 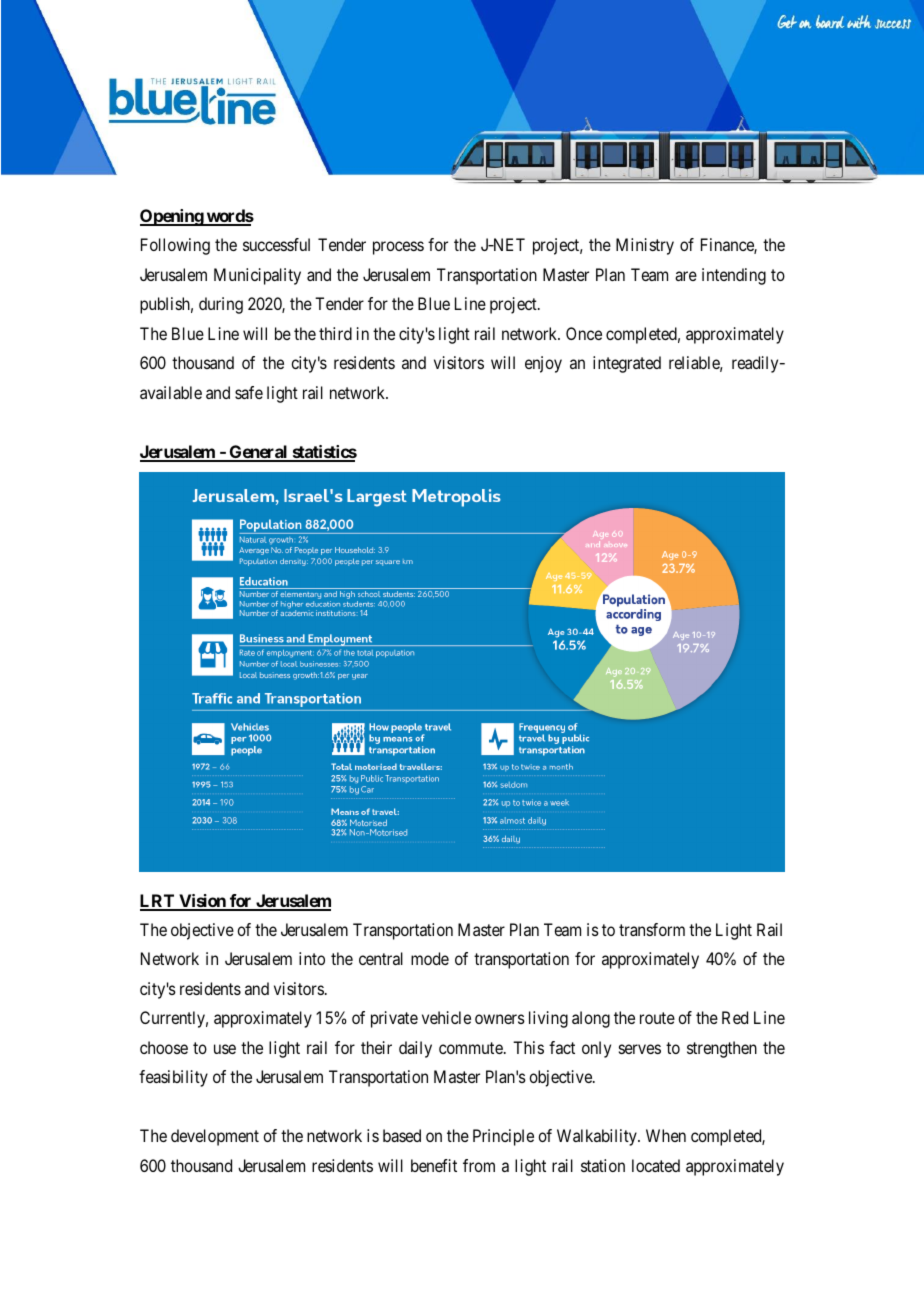 I want to click on benefit, so click(x=434, y=1165).
